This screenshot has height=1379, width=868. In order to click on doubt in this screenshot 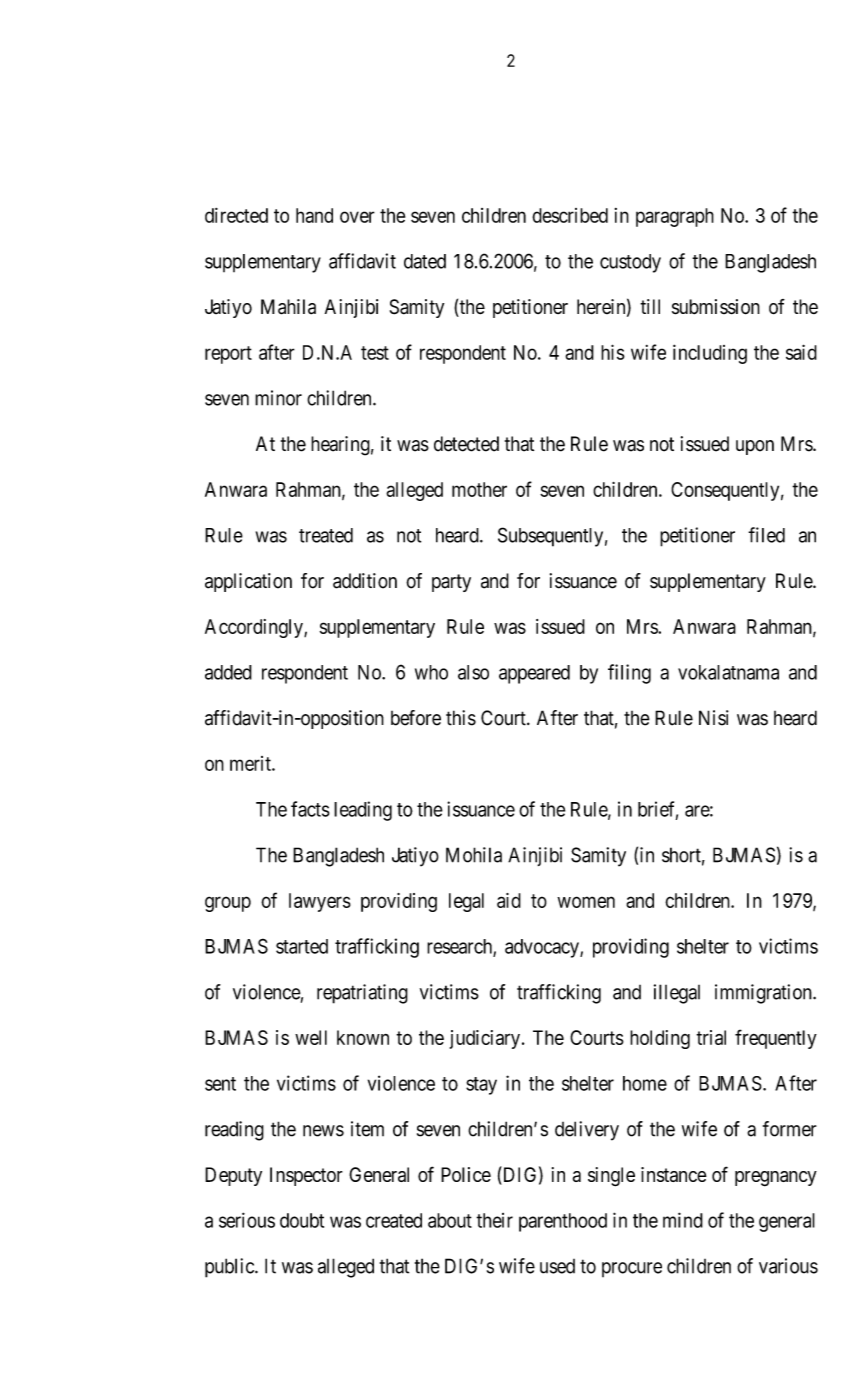, I will do `click(302, 1220)`.
